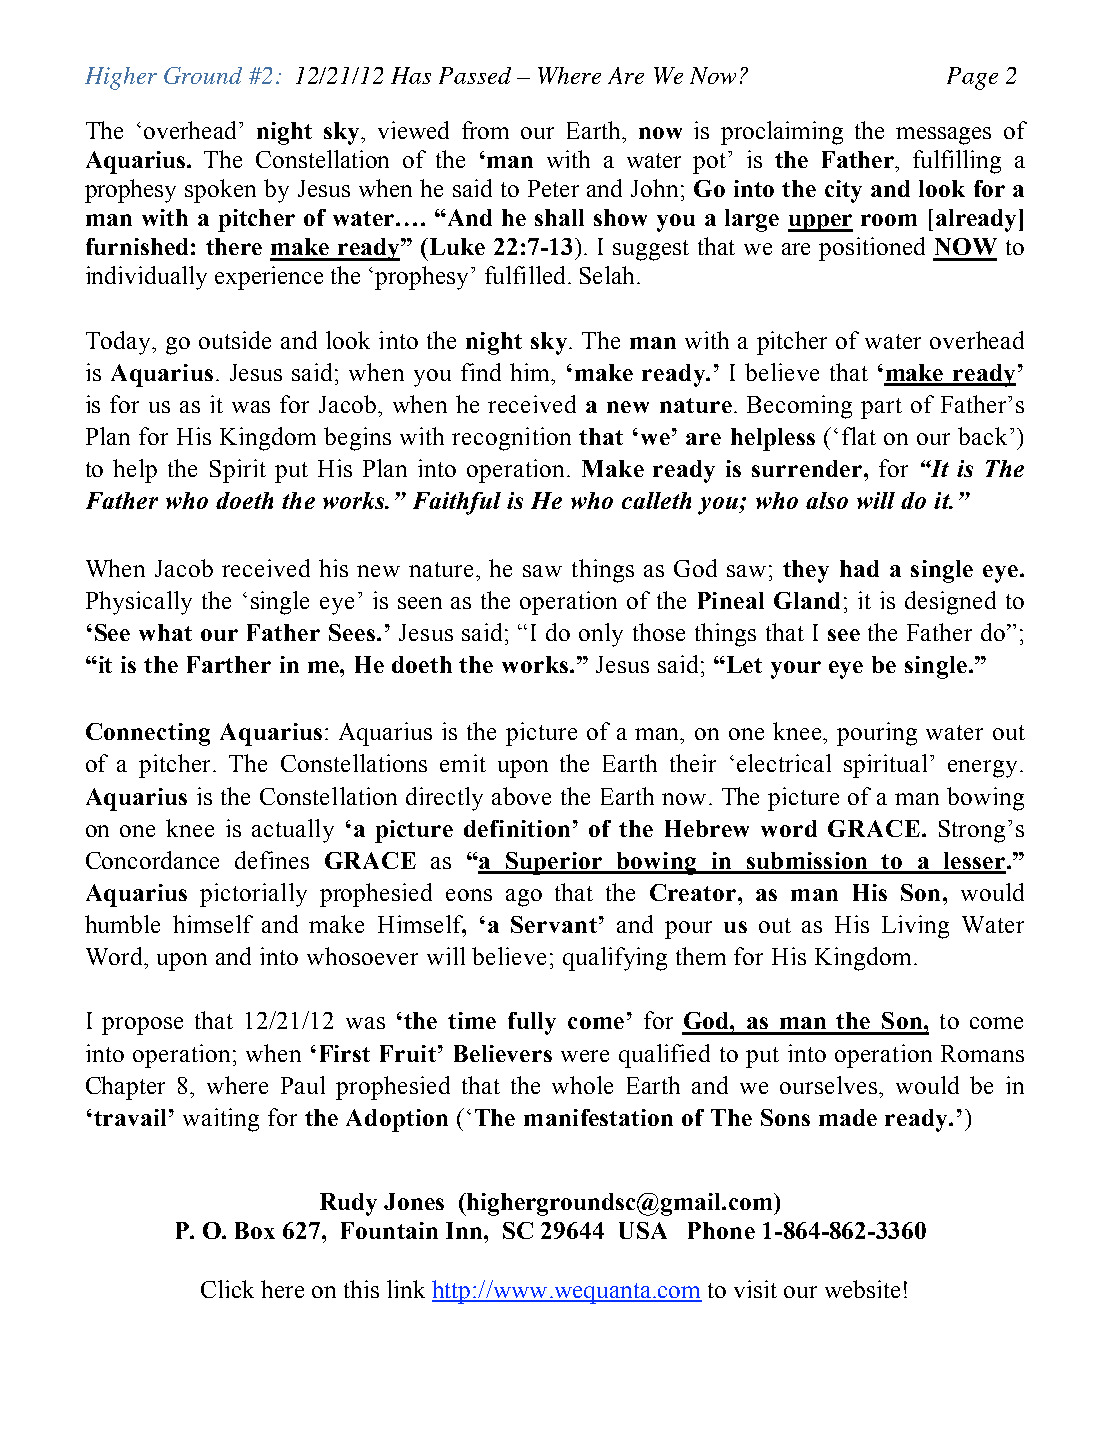  What do you see at coordinates (229, 664) in the screenshot?
I see `Farther` at bounding box center [229, 664].
